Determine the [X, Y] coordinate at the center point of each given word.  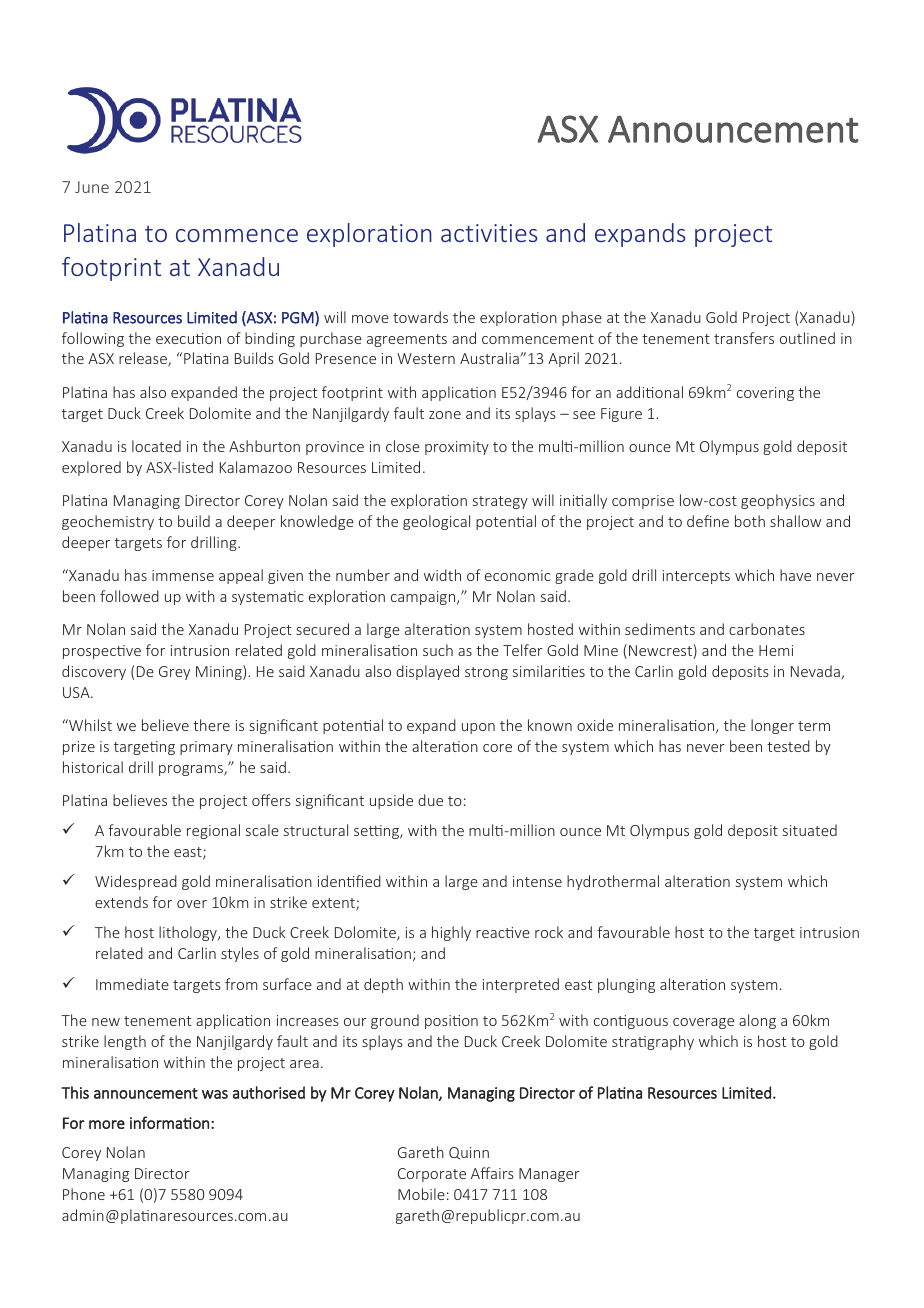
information [169, 1122]
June [92, 187]
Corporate [432, 1175]
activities [489, 233]
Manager [549, 1175]
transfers [744, 338]
